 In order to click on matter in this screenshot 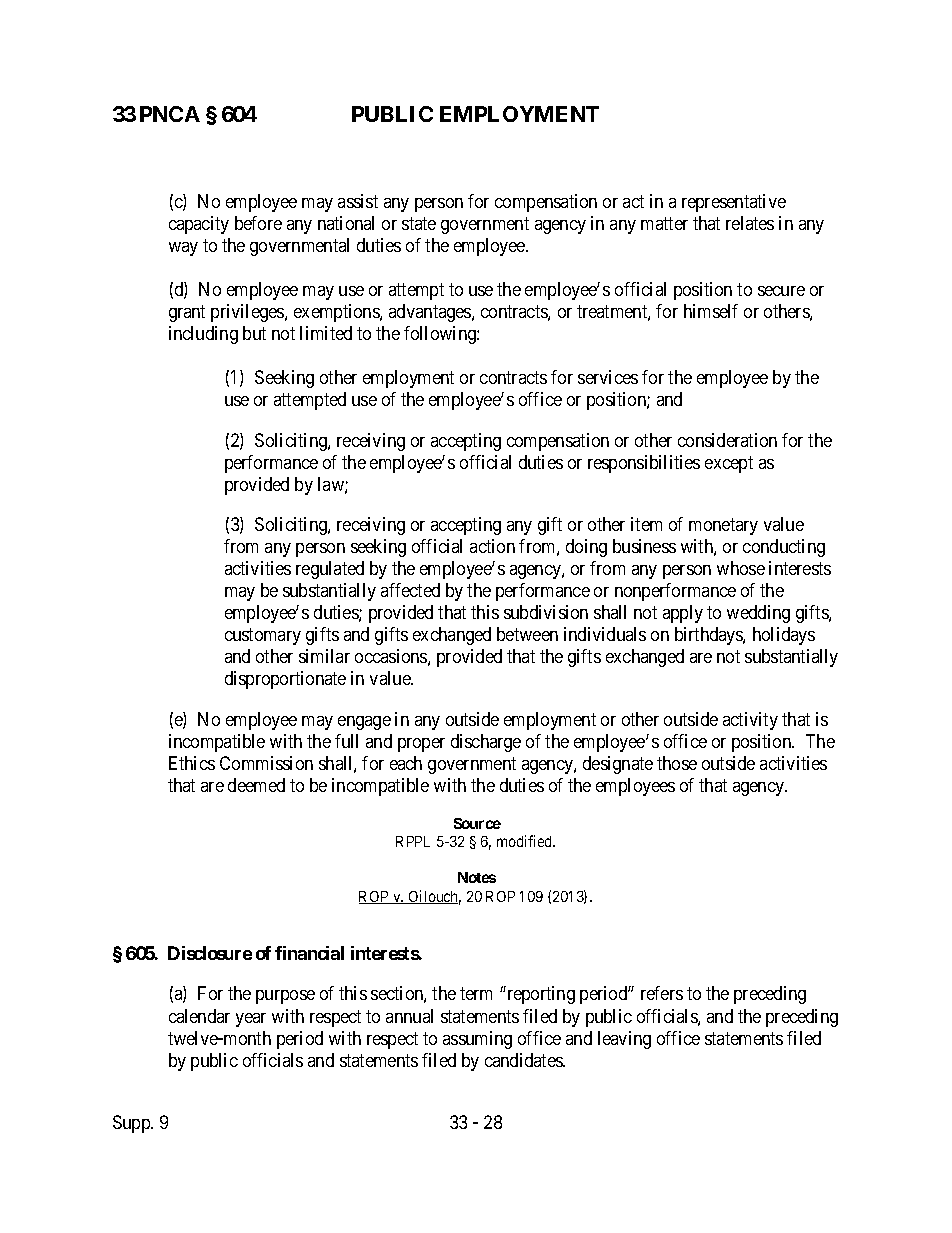, I will do `click(664, 223)`.
